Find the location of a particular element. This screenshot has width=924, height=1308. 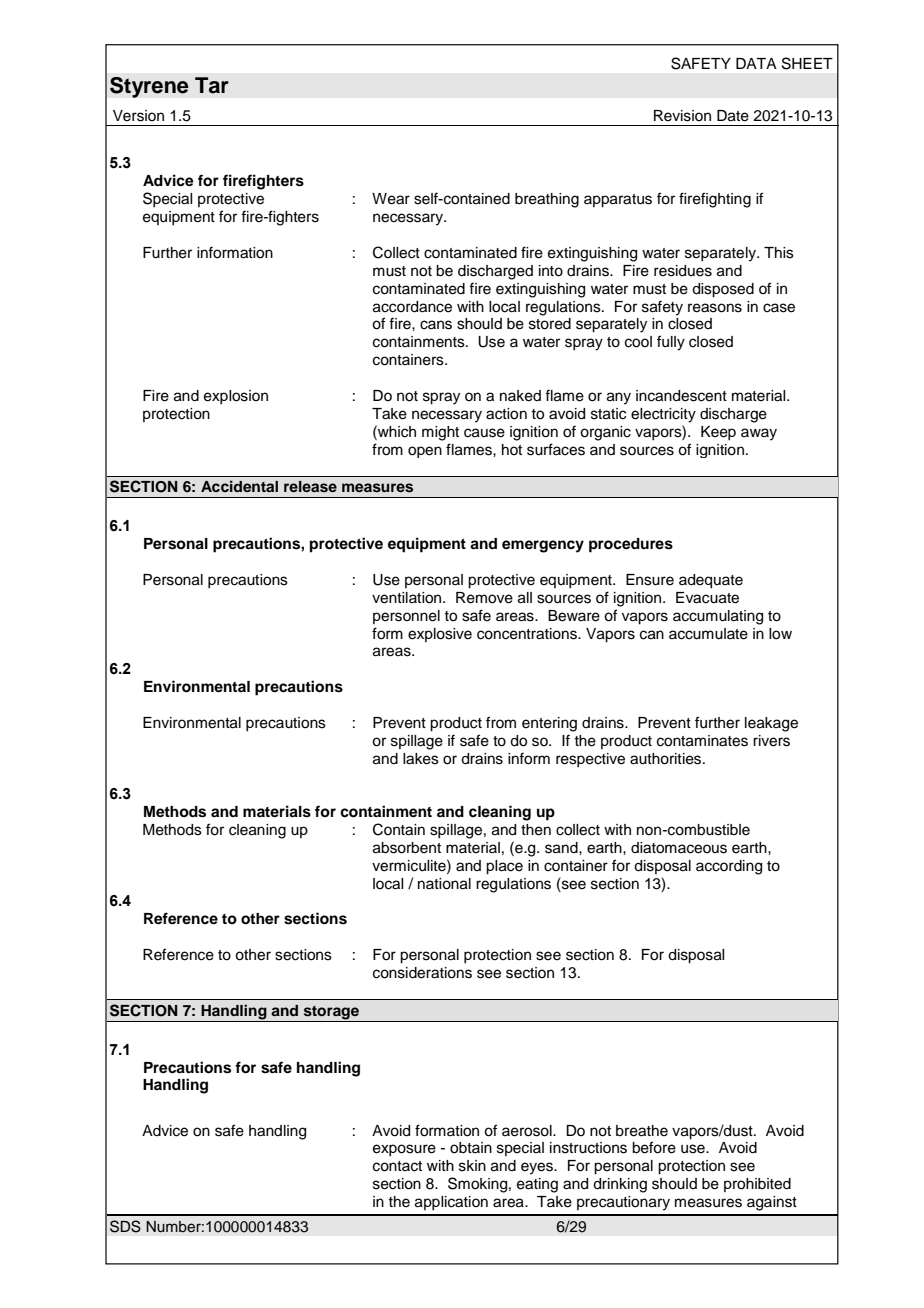

SDS is located at coordinates (125, 1226).
